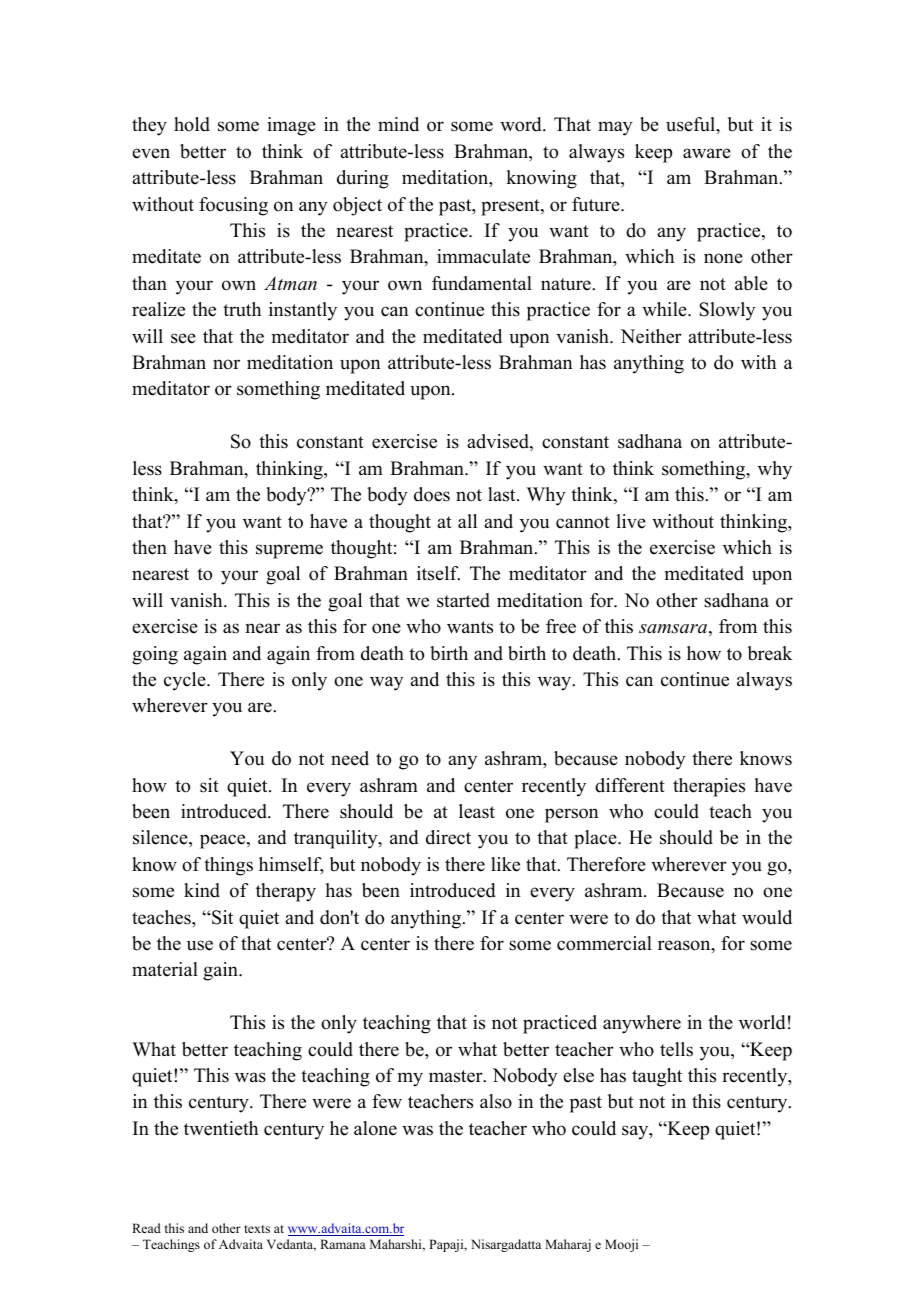  Describe the element at coordinates (467, 521) in the screenshot. I see `all` at that location.
